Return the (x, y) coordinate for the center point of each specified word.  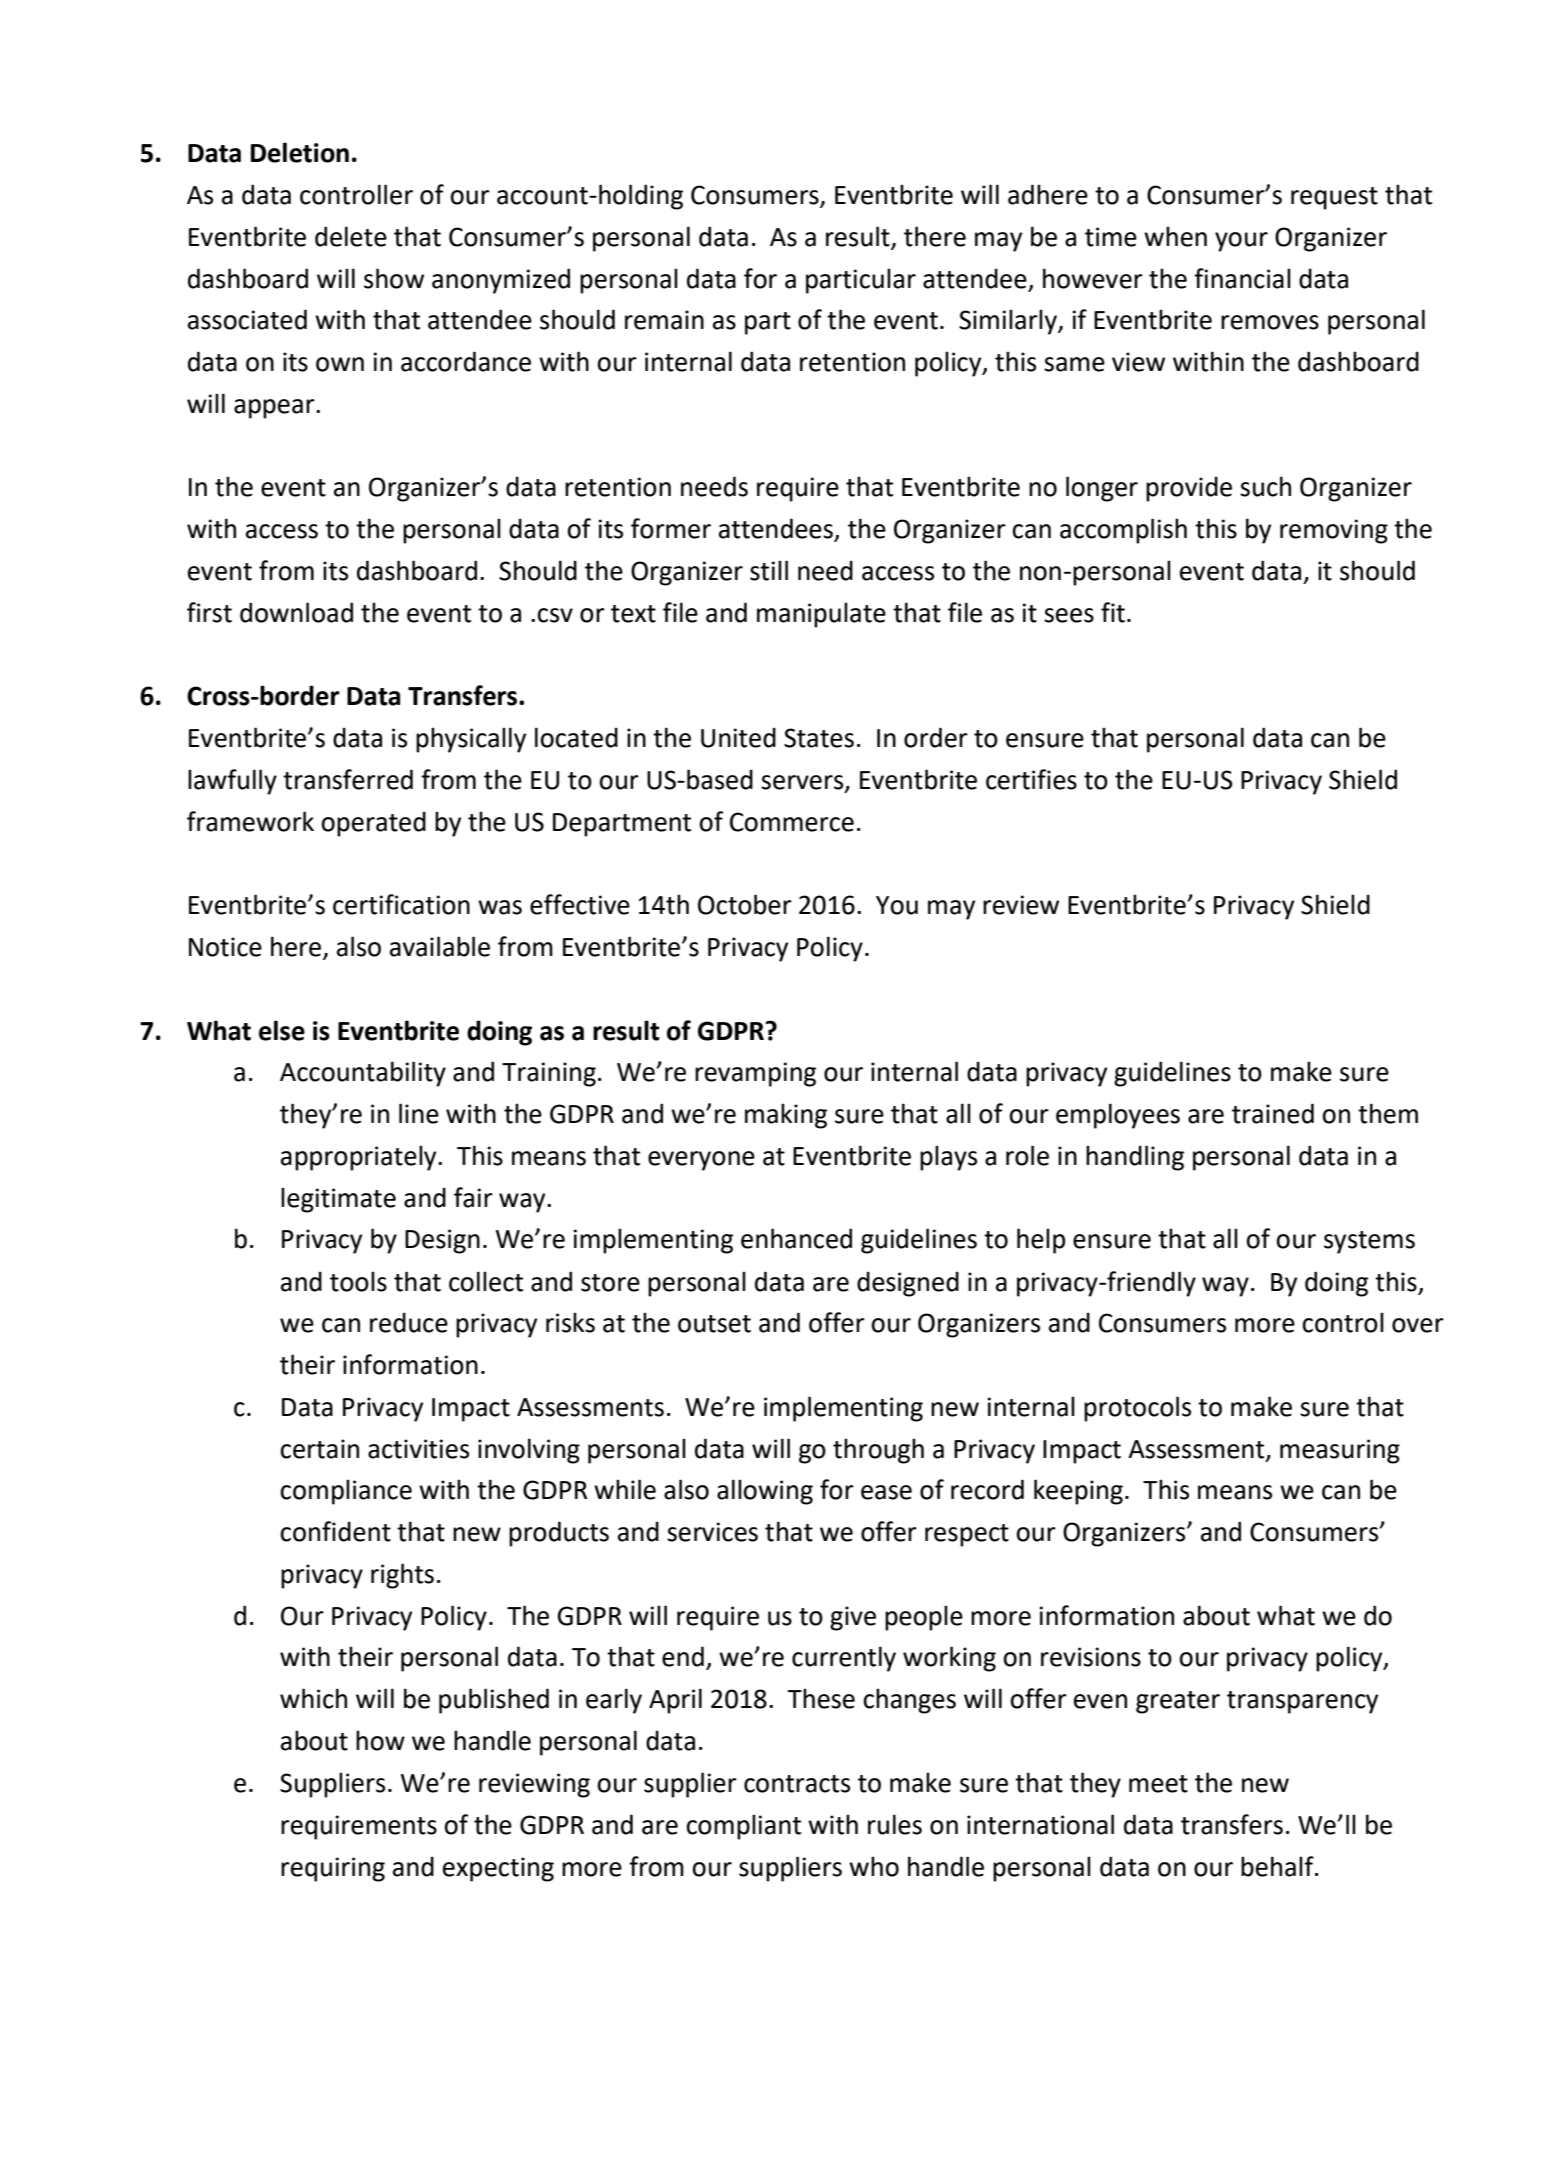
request (1334, 198)
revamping (755, 1074)
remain (664, 320)
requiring (333, 1869)
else (282, 1030)
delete (351, 236)
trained (1273, 1113)
